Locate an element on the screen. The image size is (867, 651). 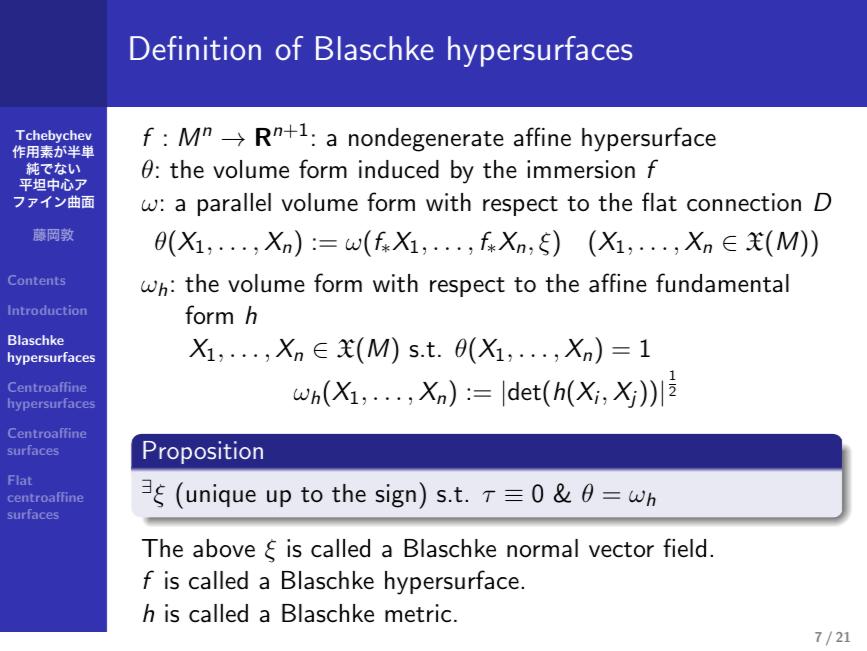
immersion is located at coordinates (581, 169).
